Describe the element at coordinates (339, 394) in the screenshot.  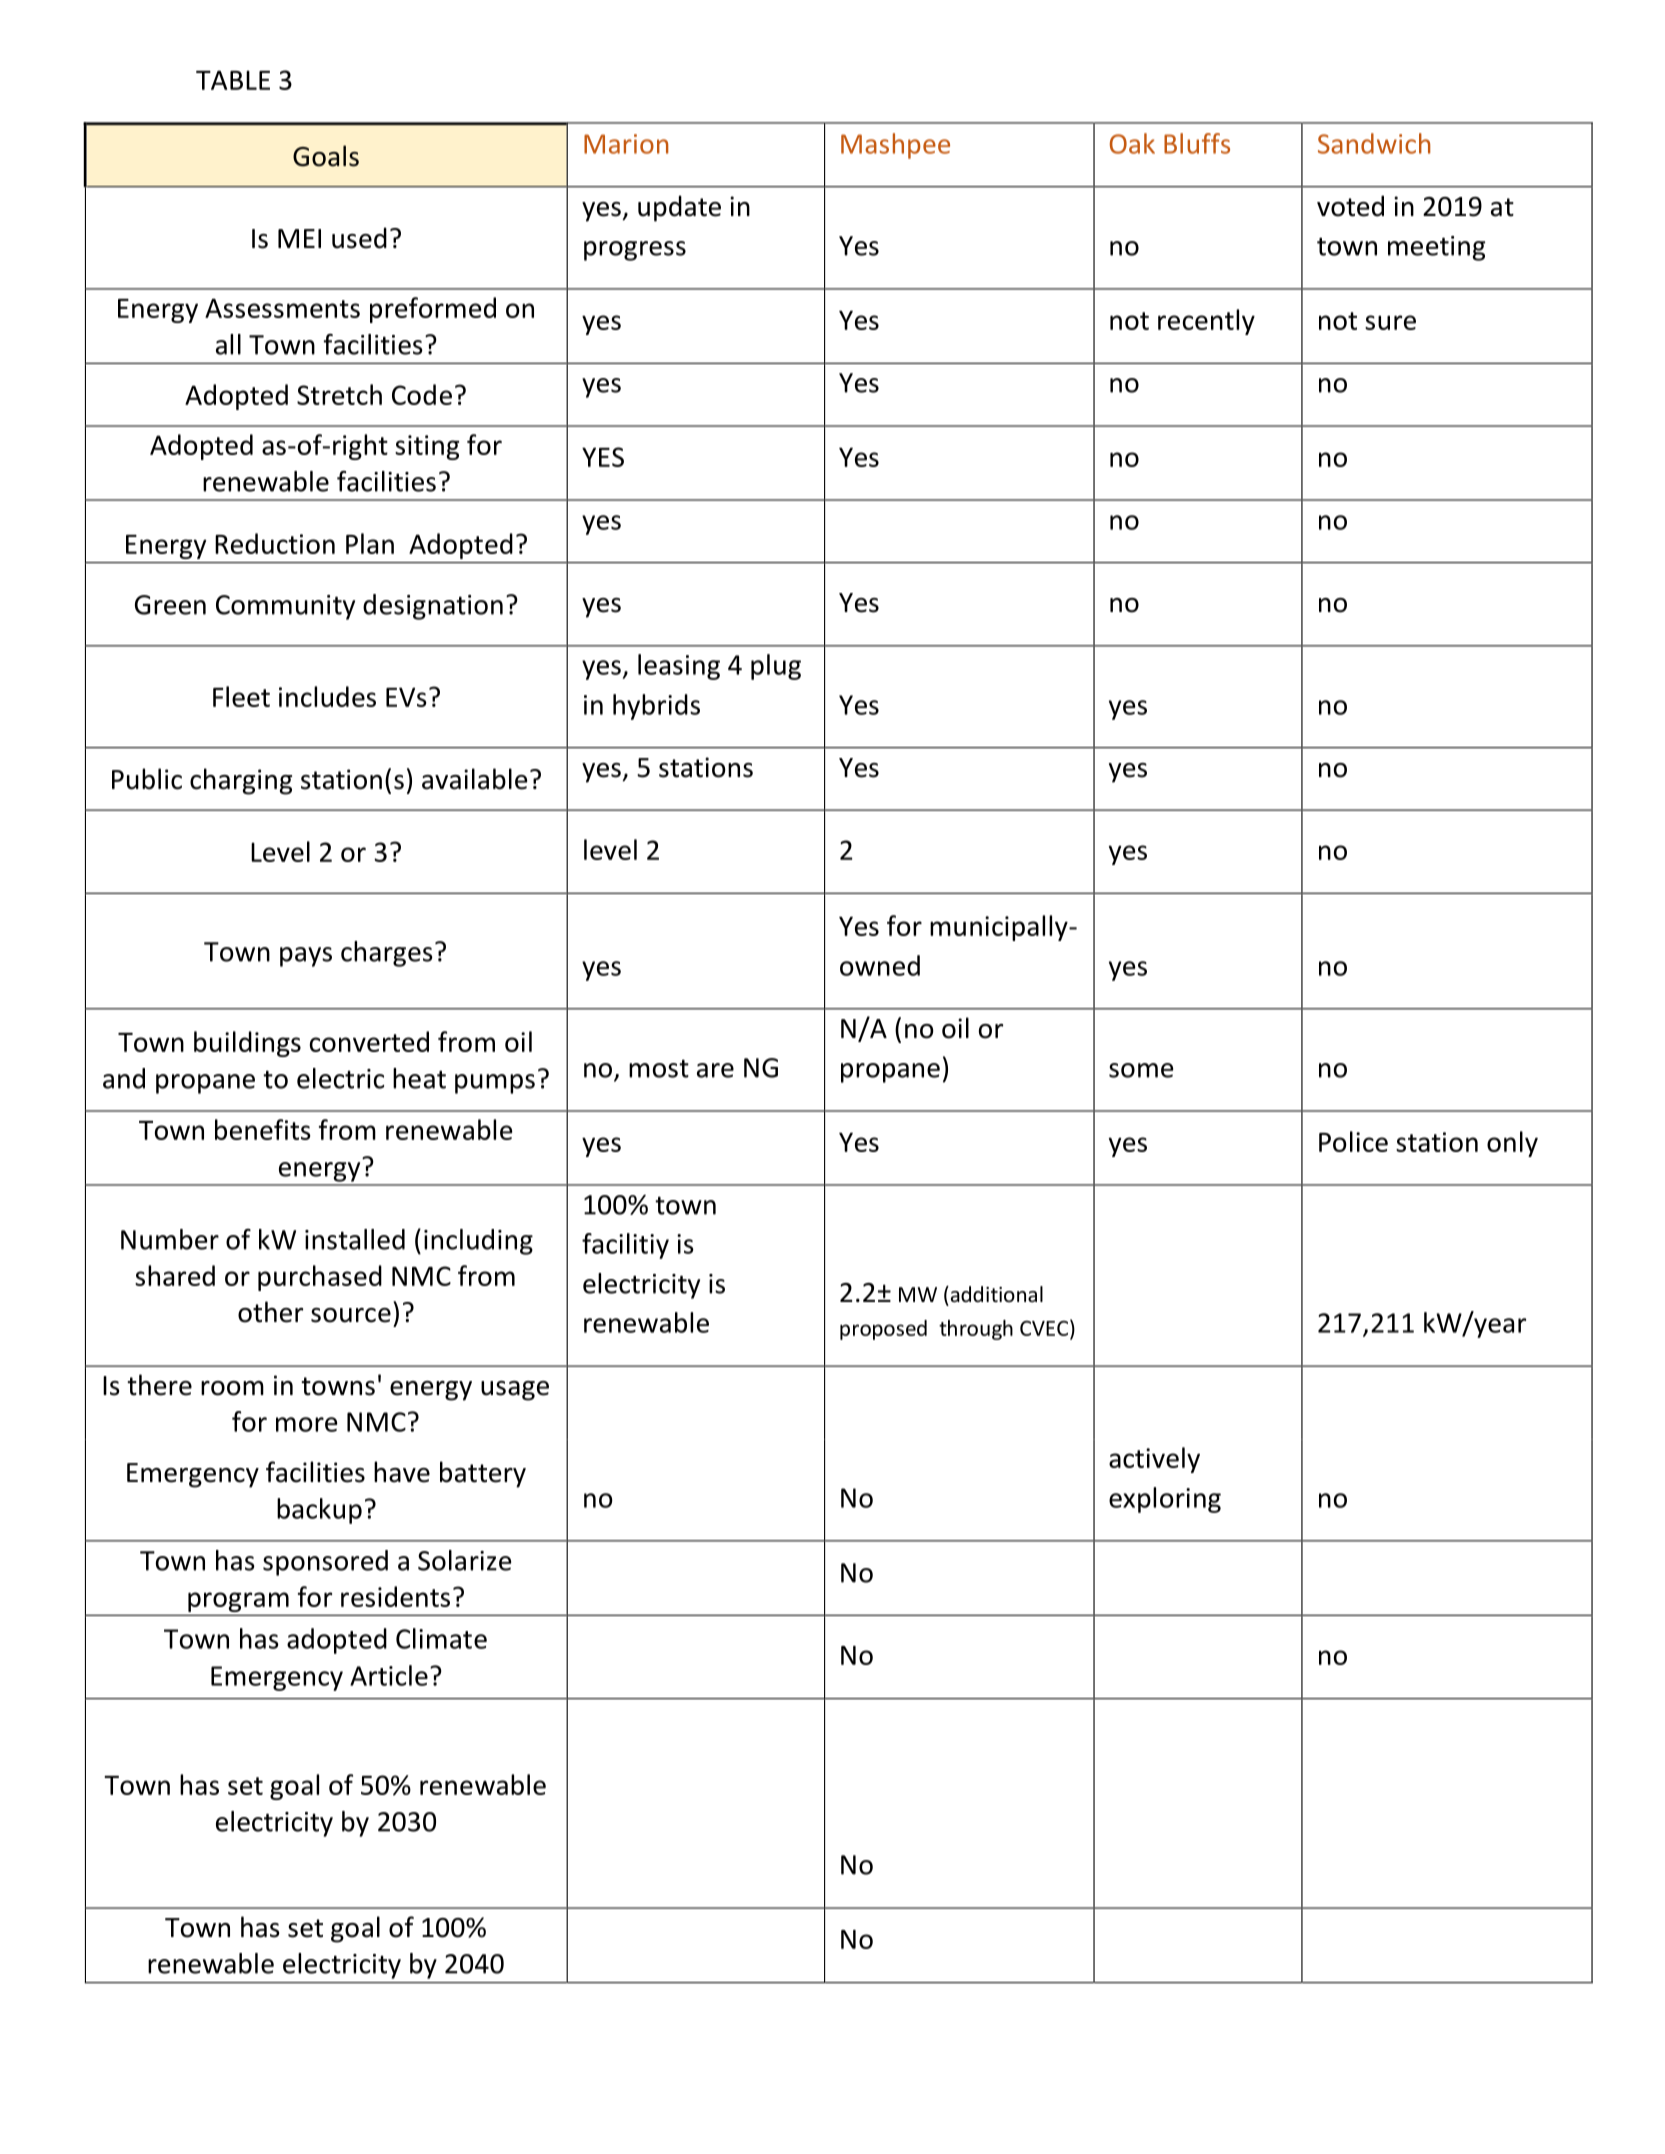
I see `Stretch` at that location.
